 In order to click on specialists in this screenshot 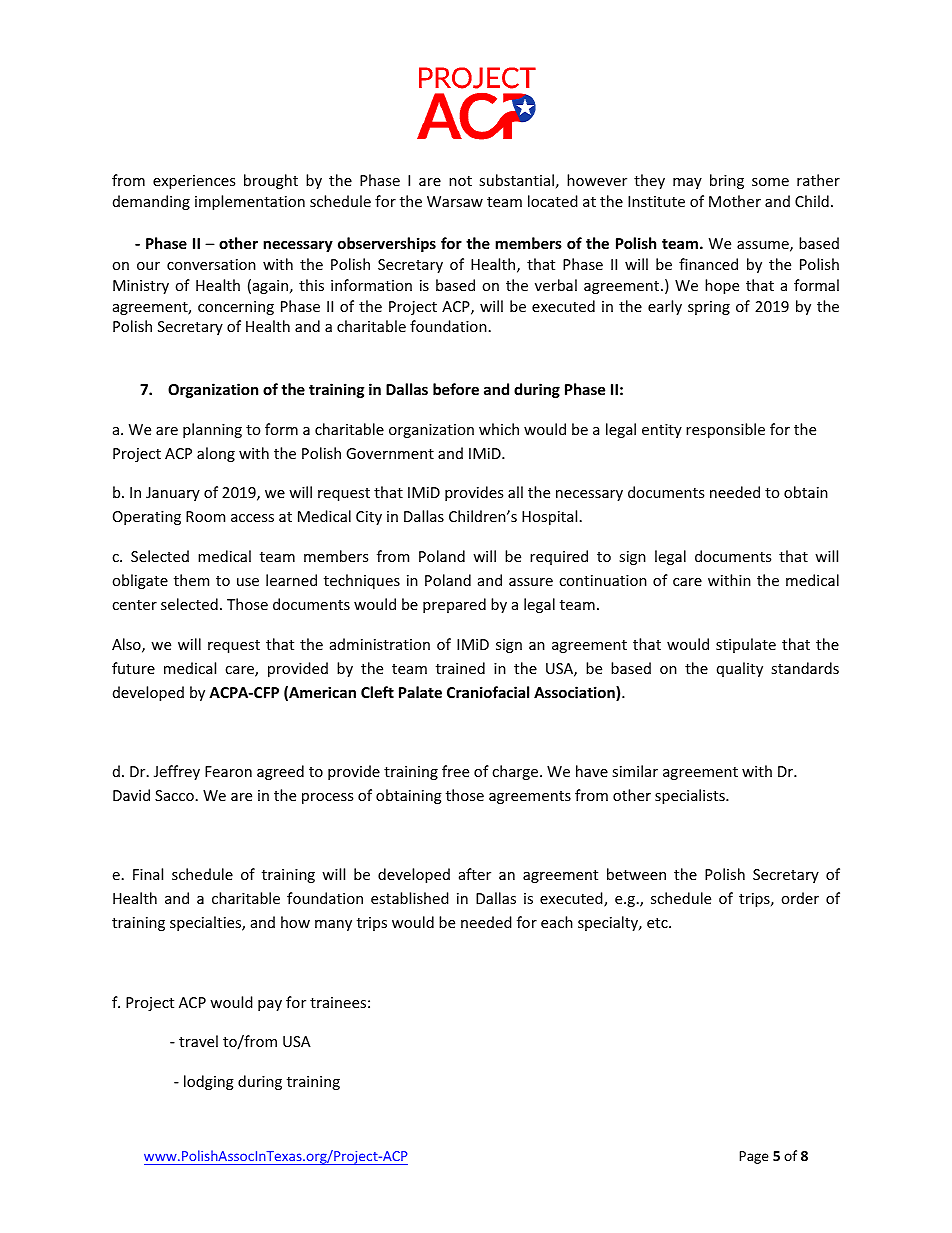, I will do `click(691, 796)`.
